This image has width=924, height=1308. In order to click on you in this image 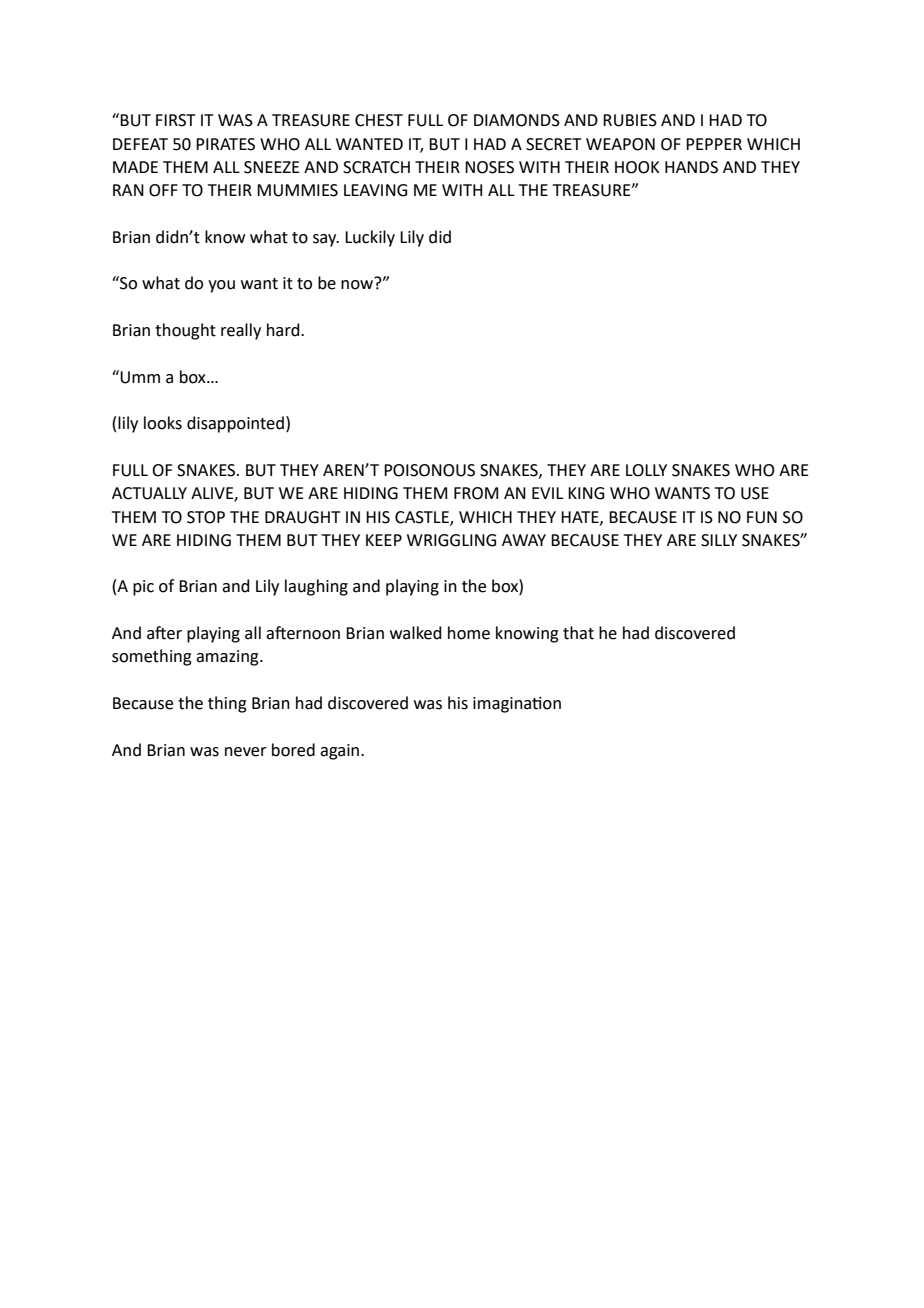, I will do `click(221, 286)`.
